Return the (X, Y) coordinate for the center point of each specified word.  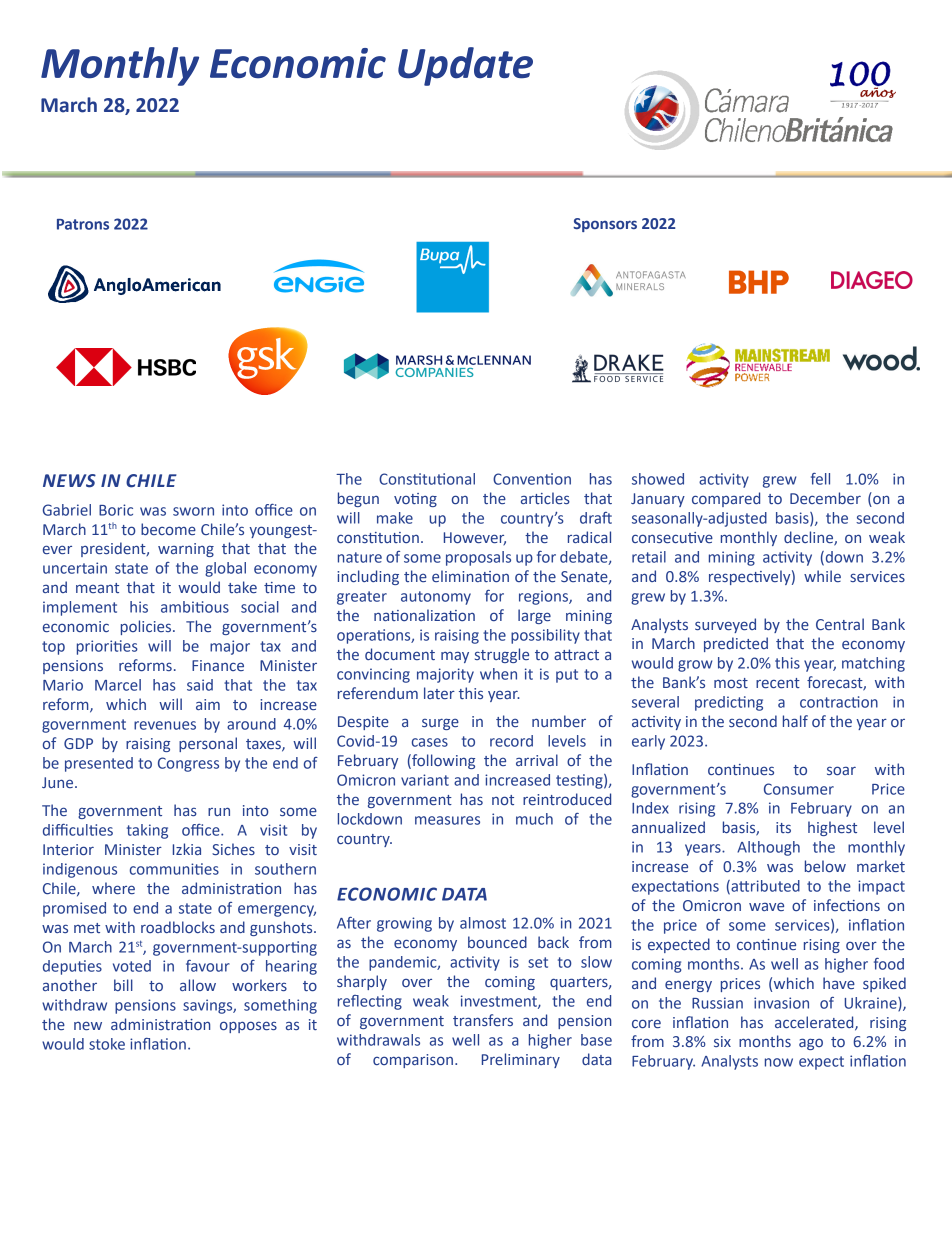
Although (768, 848)
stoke (107, 1044)
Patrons (83, 224)
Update (465, 66)
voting (415, 500)
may (455, 657)
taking (147, 831)
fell (820, 479)
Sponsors (605, 225)
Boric (116, 510)
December (825, 498)
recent (778, 683)
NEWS (69, 481)
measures (447, 820)
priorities (107, 647)
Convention (532, 479)
